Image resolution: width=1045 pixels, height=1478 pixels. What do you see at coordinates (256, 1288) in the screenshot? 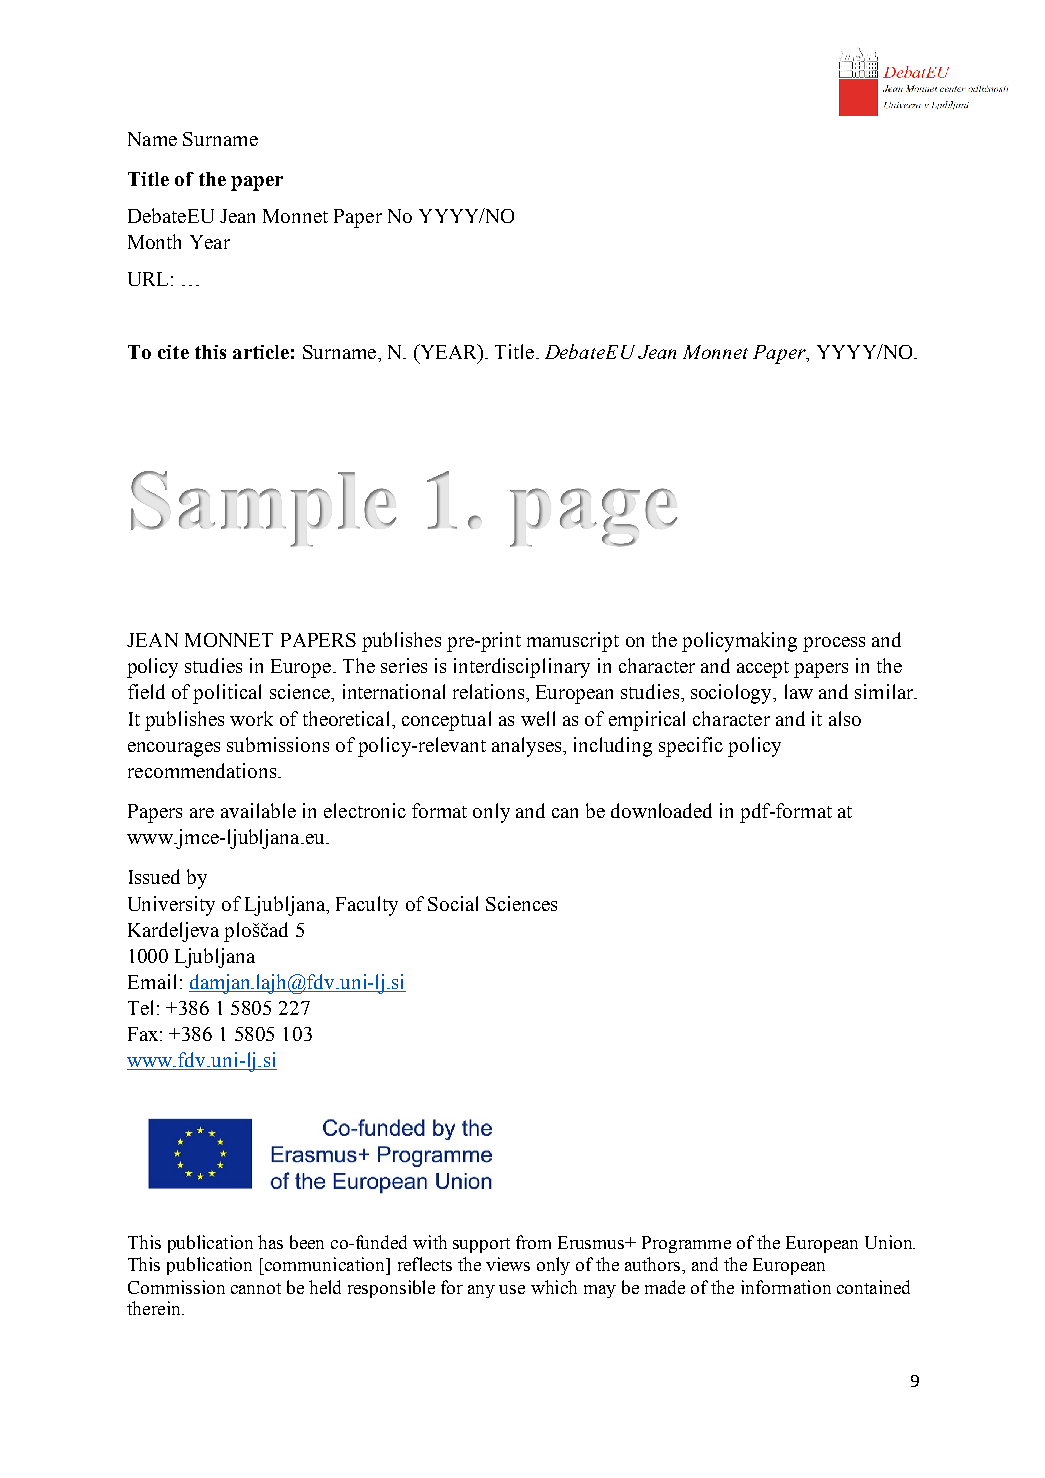
I see `cannot` at bounding box center [256, 1288].
